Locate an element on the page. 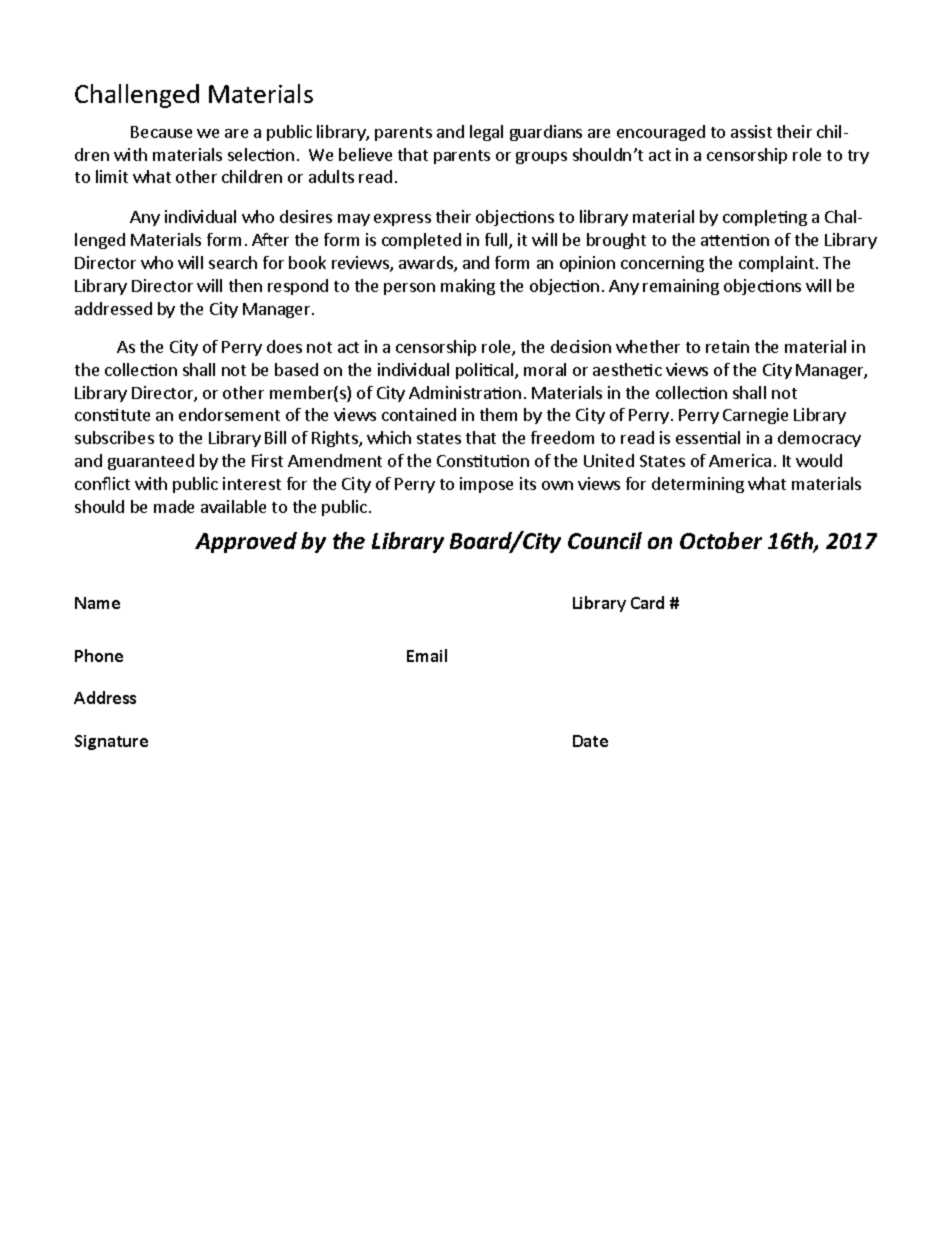  legal is located at coordinates (486, 133).
